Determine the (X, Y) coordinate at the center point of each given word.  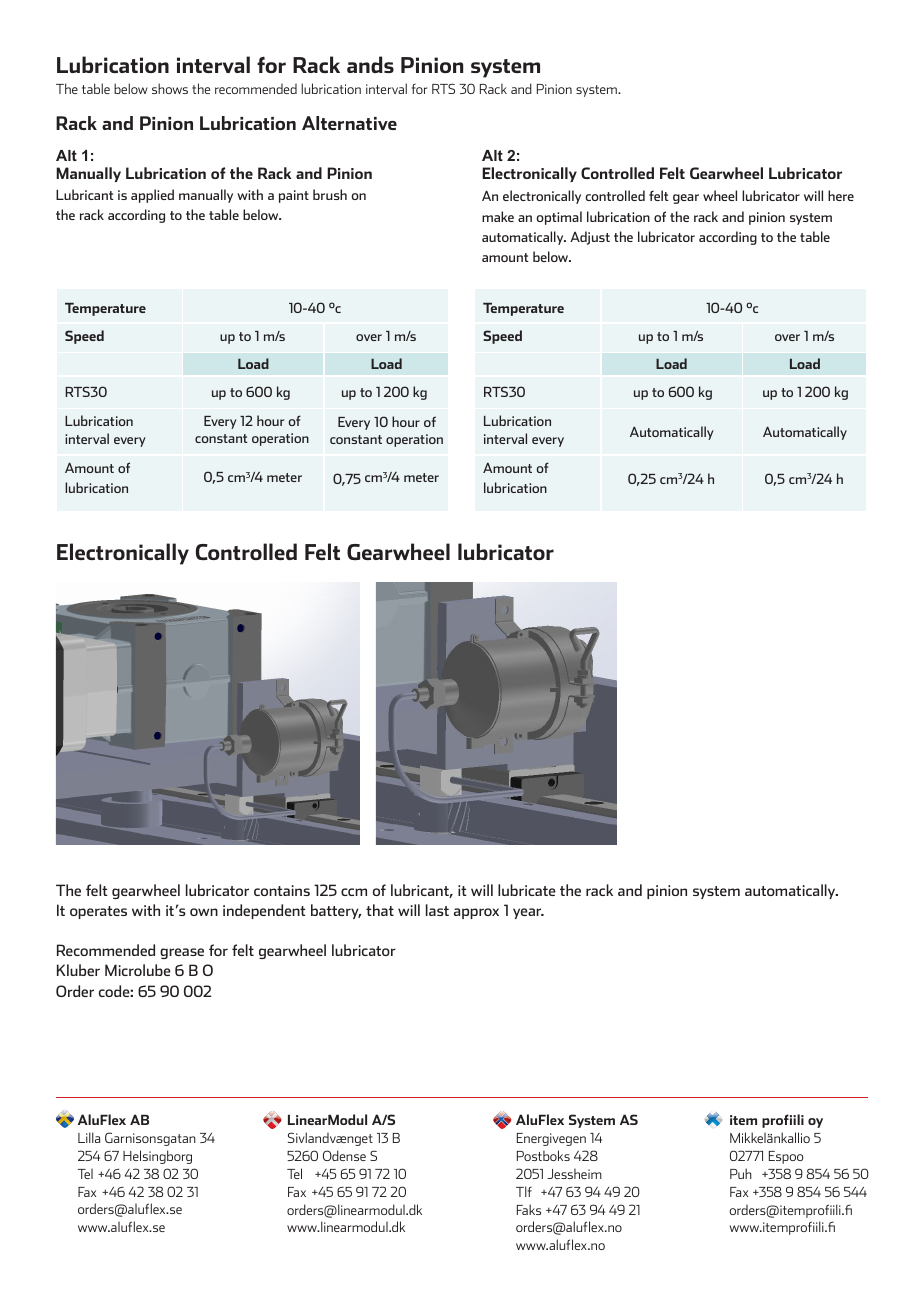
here (841, 195)
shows (170, 88)
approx (476, 913)
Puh (741, 1173)
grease (182, 953)
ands (370, 64)
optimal (559, 218)
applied (152, 196)
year (528, 913)
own (204, 912)
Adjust (590, 238)
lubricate (527, 890)
